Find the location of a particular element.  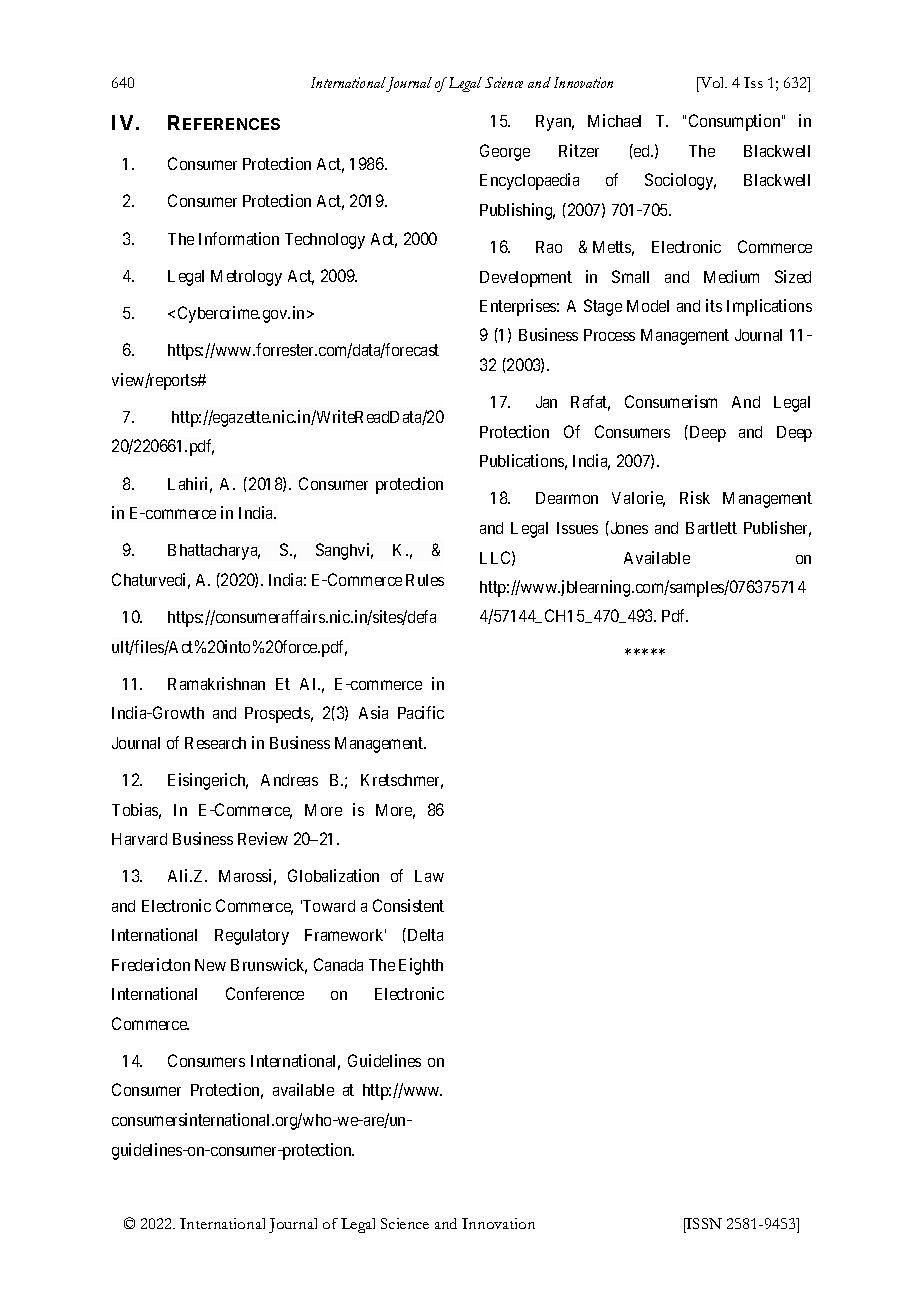

George is located at coordinates (505, 152).
